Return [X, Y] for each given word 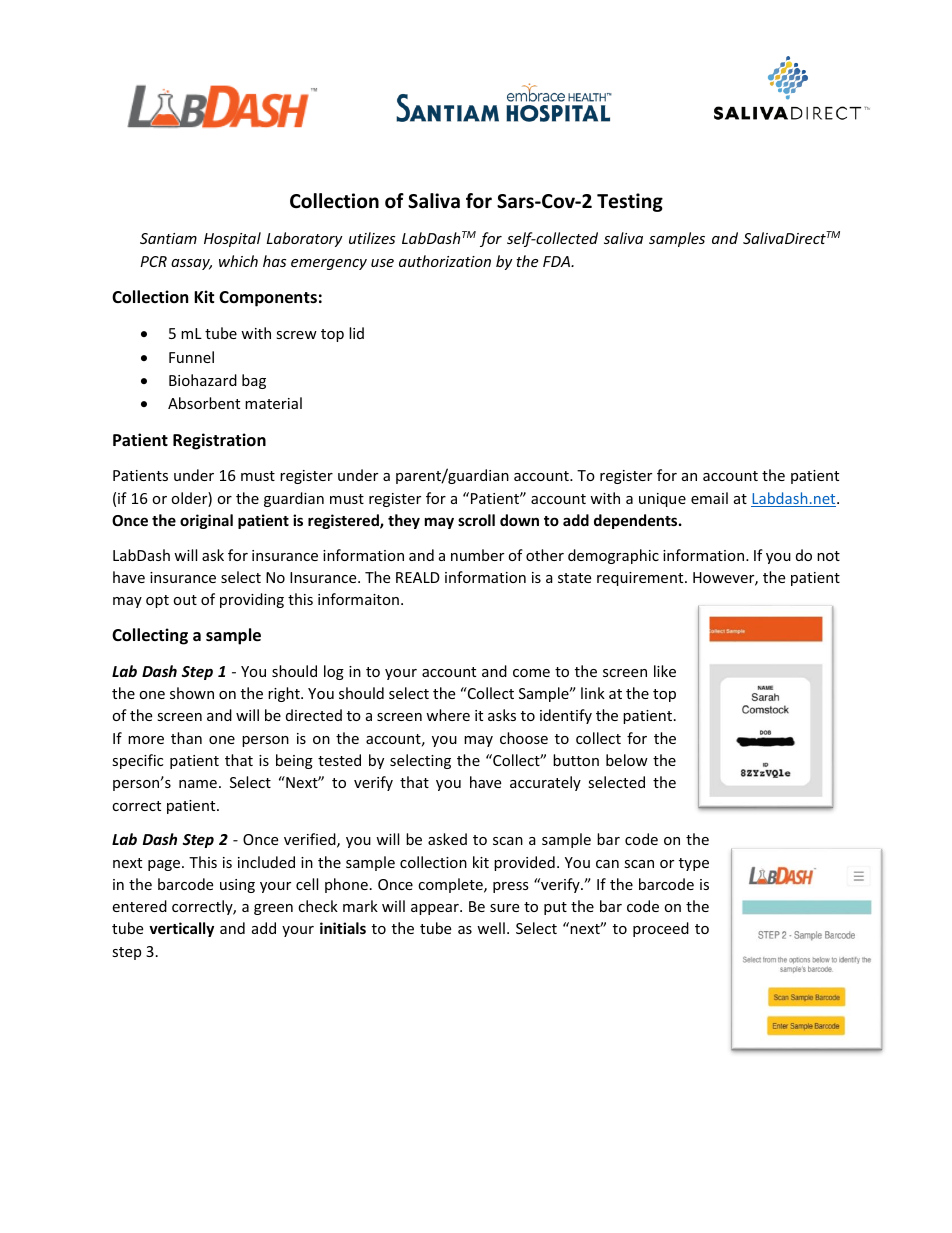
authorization [445, 261]
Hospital [232, 239]
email [709, 498]
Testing [630, 202]
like [665, 671]
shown [192, 693]
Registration [219, 441]
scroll [476, 520]
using [237, 886]
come [531, 673]
